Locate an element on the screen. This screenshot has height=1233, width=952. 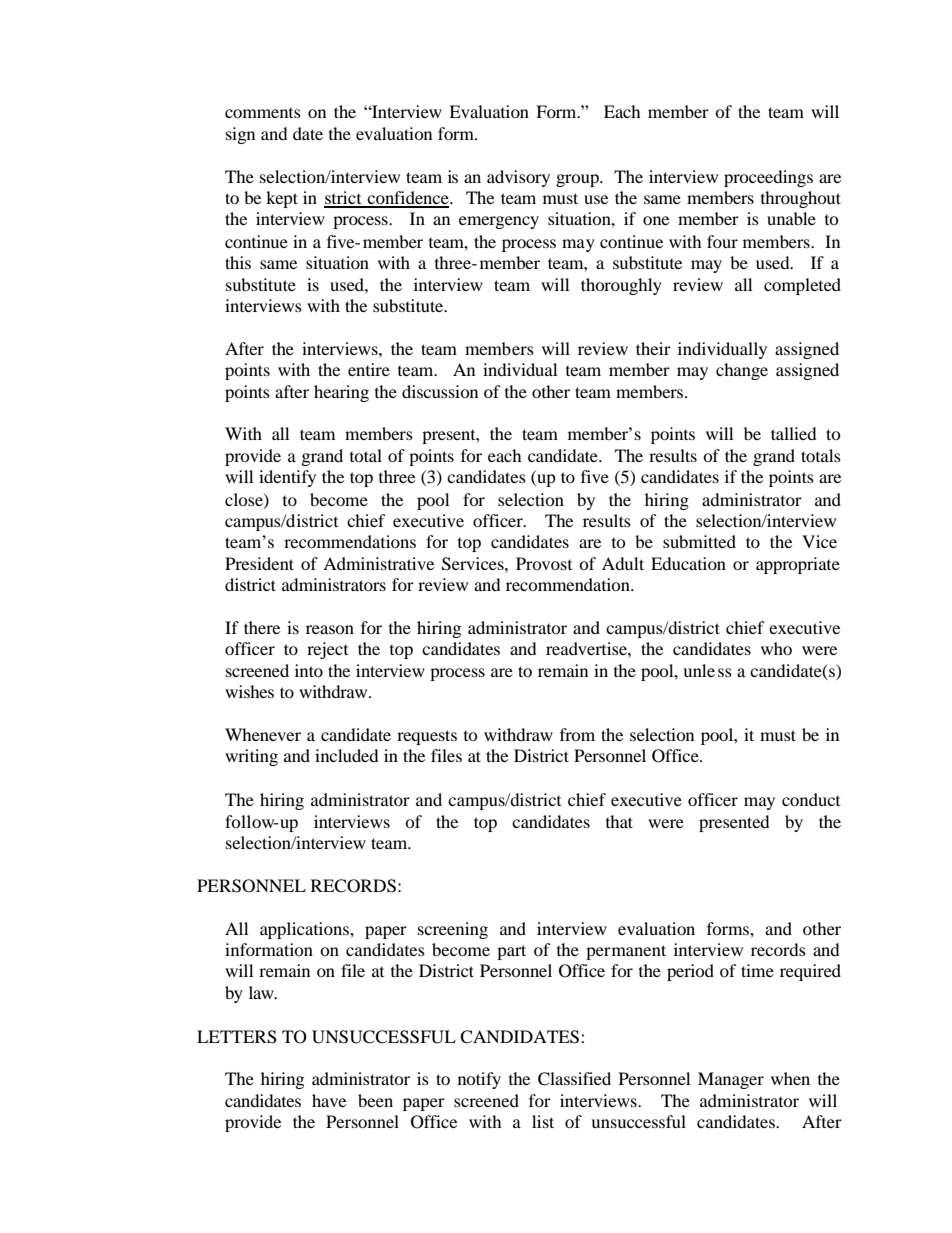
applications is located at coordinates (305, 930).
